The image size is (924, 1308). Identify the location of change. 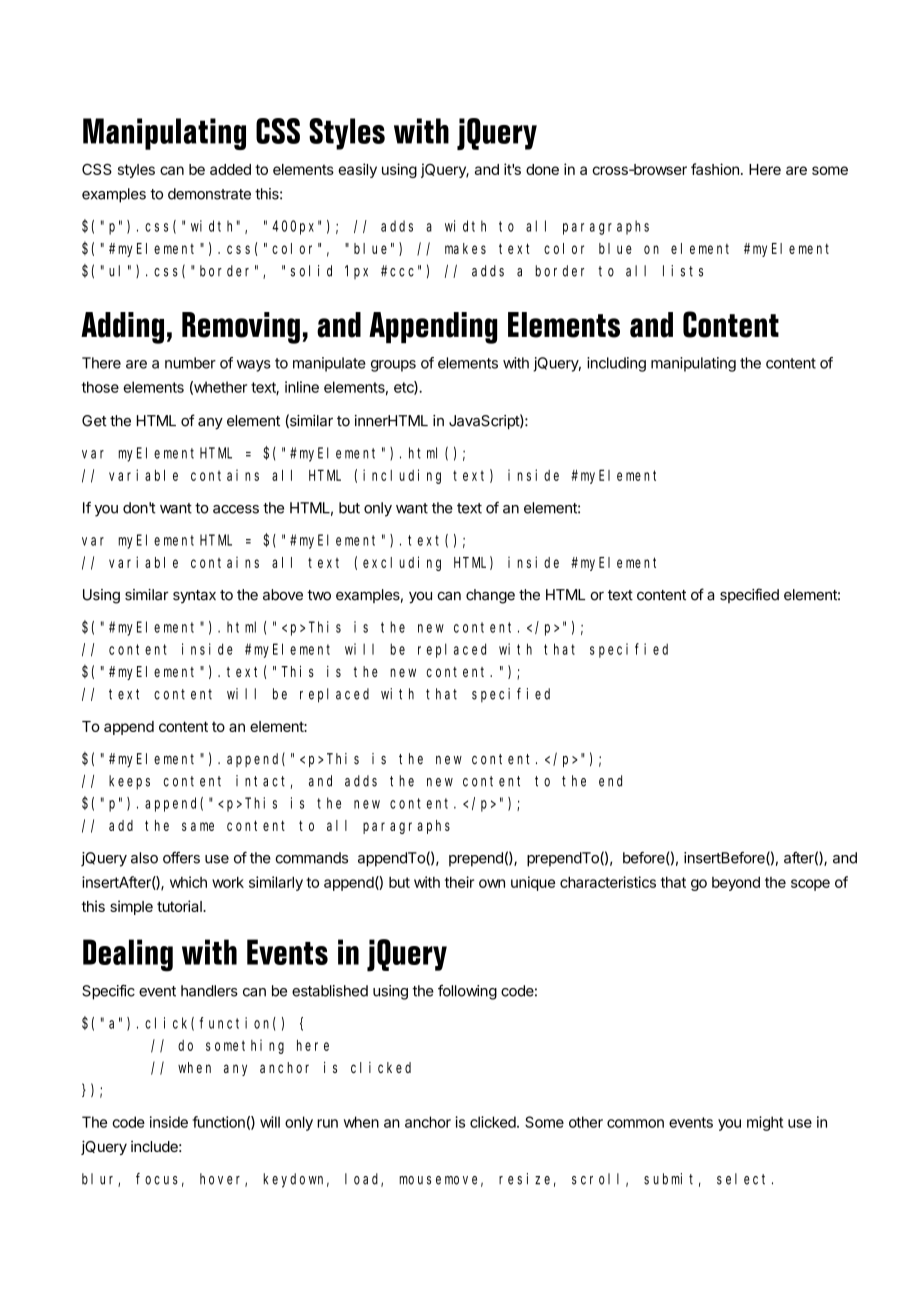
(490, 596).
